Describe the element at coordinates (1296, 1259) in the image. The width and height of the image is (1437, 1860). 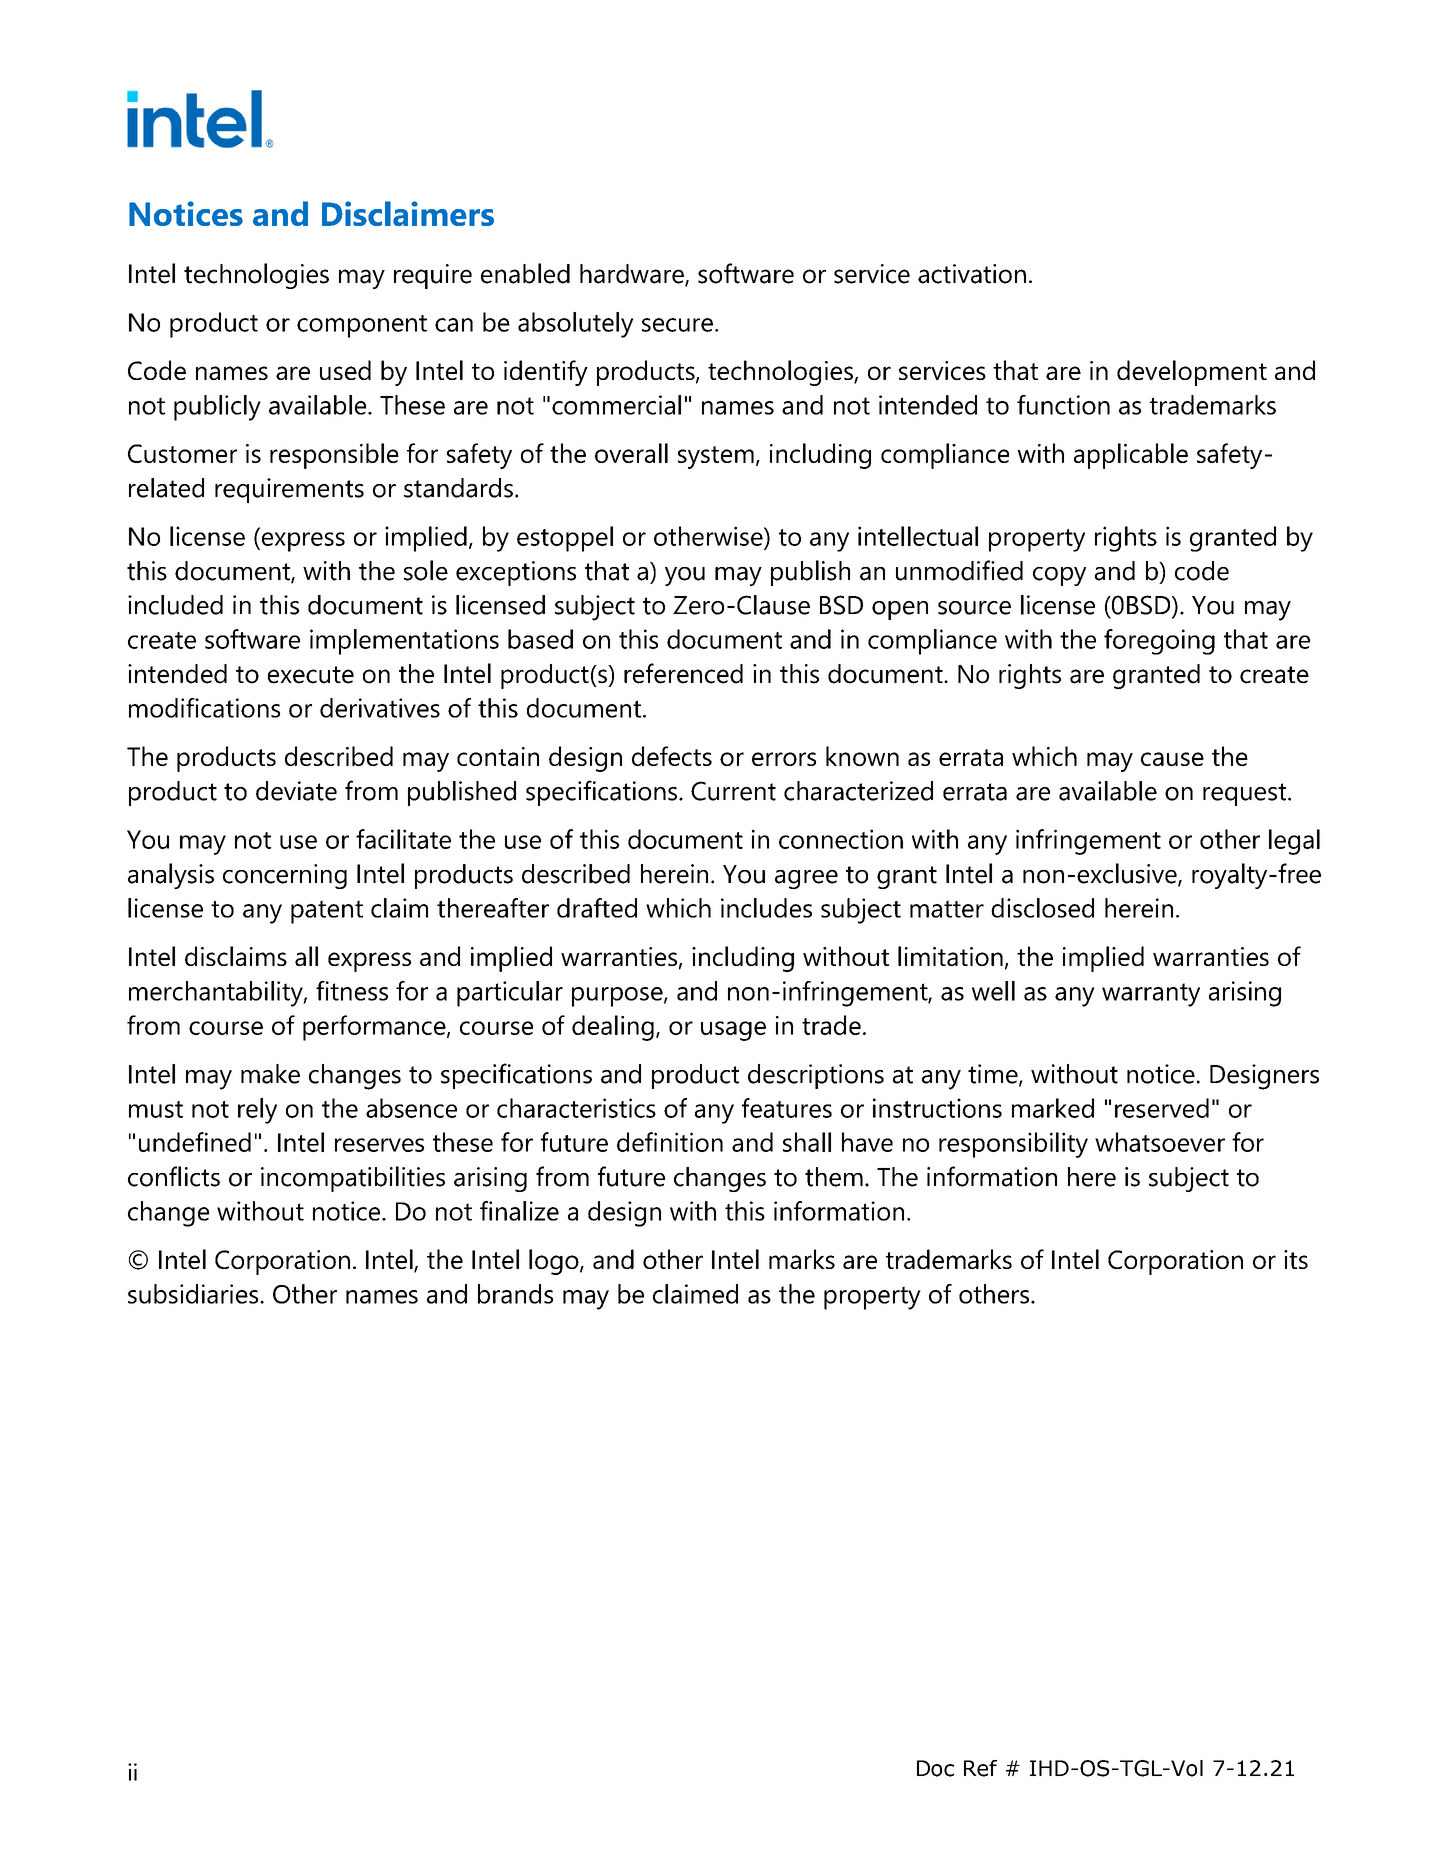
I see `its` at that location.
